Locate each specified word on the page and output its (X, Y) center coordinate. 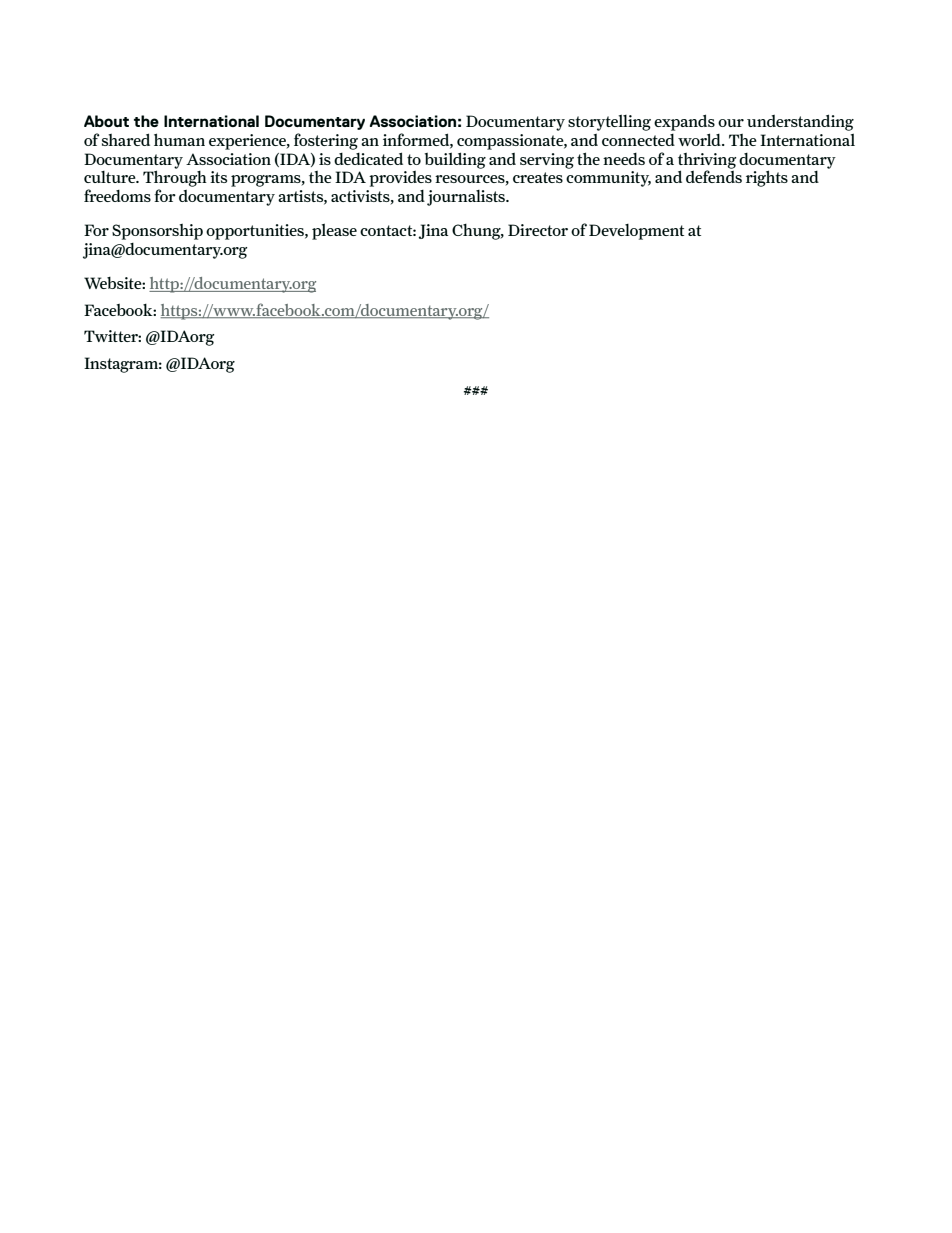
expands (684, 122)
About (106, 121)
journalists (467, 198)
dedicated (368, 158)
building (455, 160)
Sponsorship (157, 232)
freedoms (117, 195)
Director (538, 230)
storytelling (609, 122)
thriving (707, 162)
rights (767, 178)
